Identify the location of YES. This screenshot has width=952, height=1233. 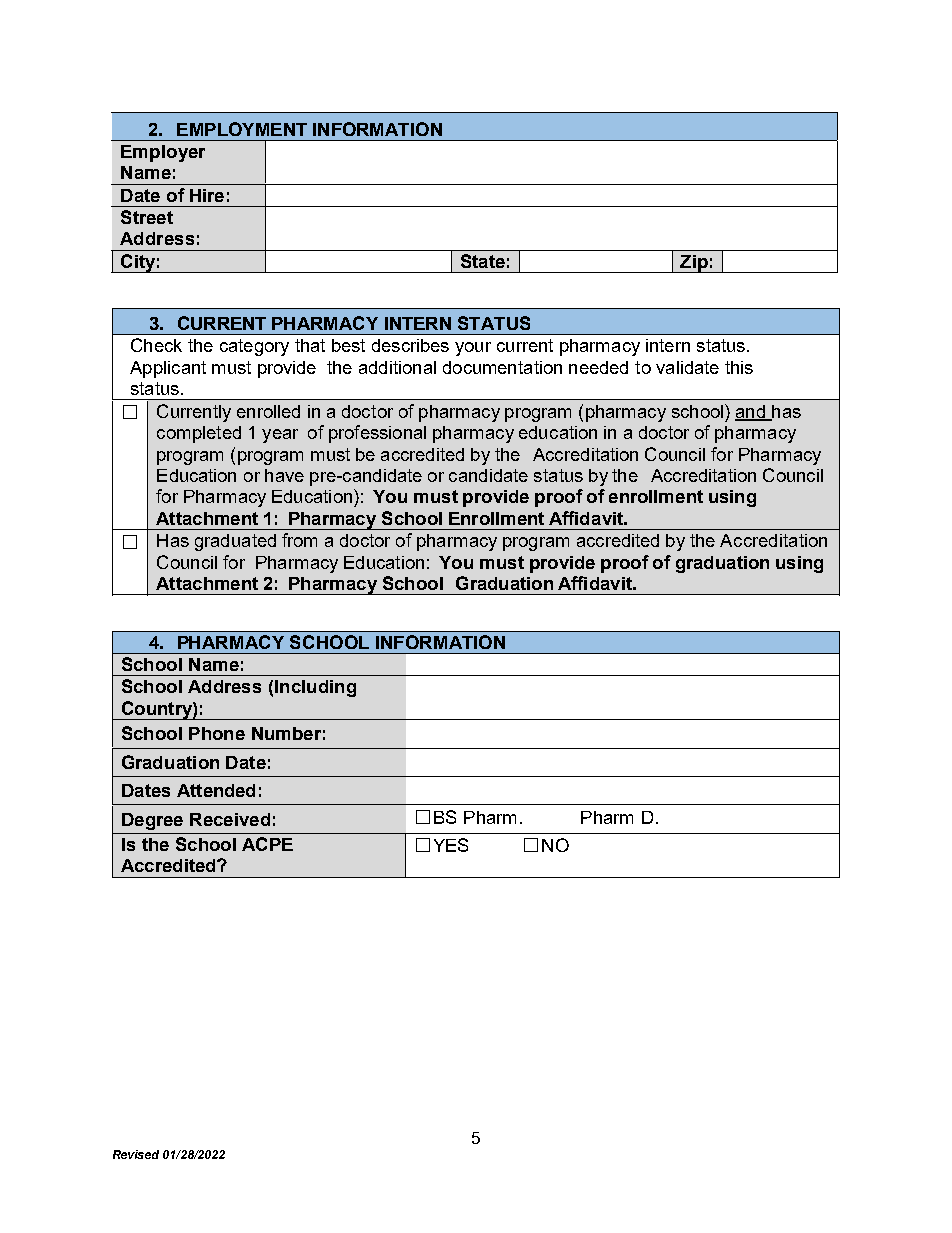
(451, 845).
